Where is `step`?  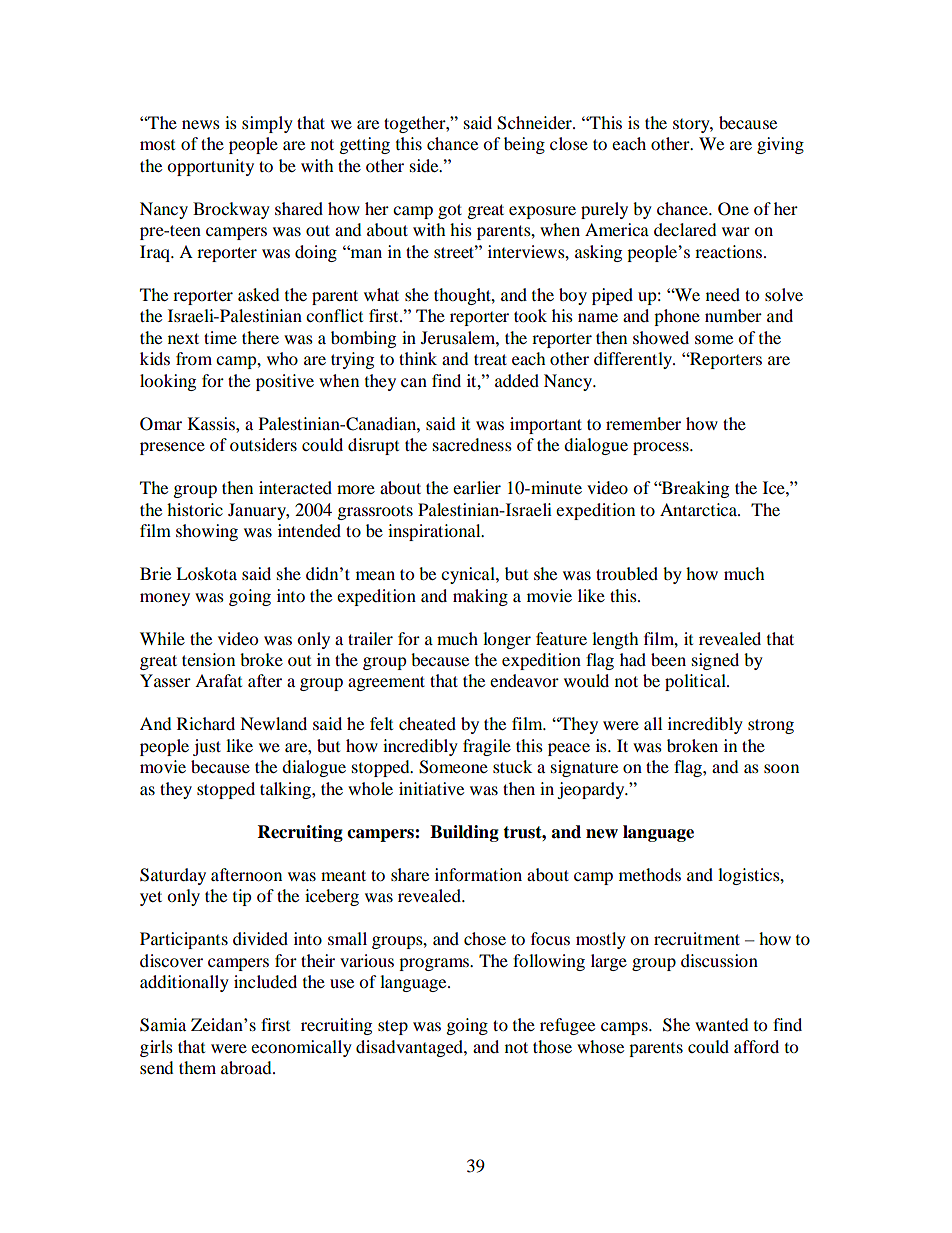
step is located at coordinates (393, 1027).
